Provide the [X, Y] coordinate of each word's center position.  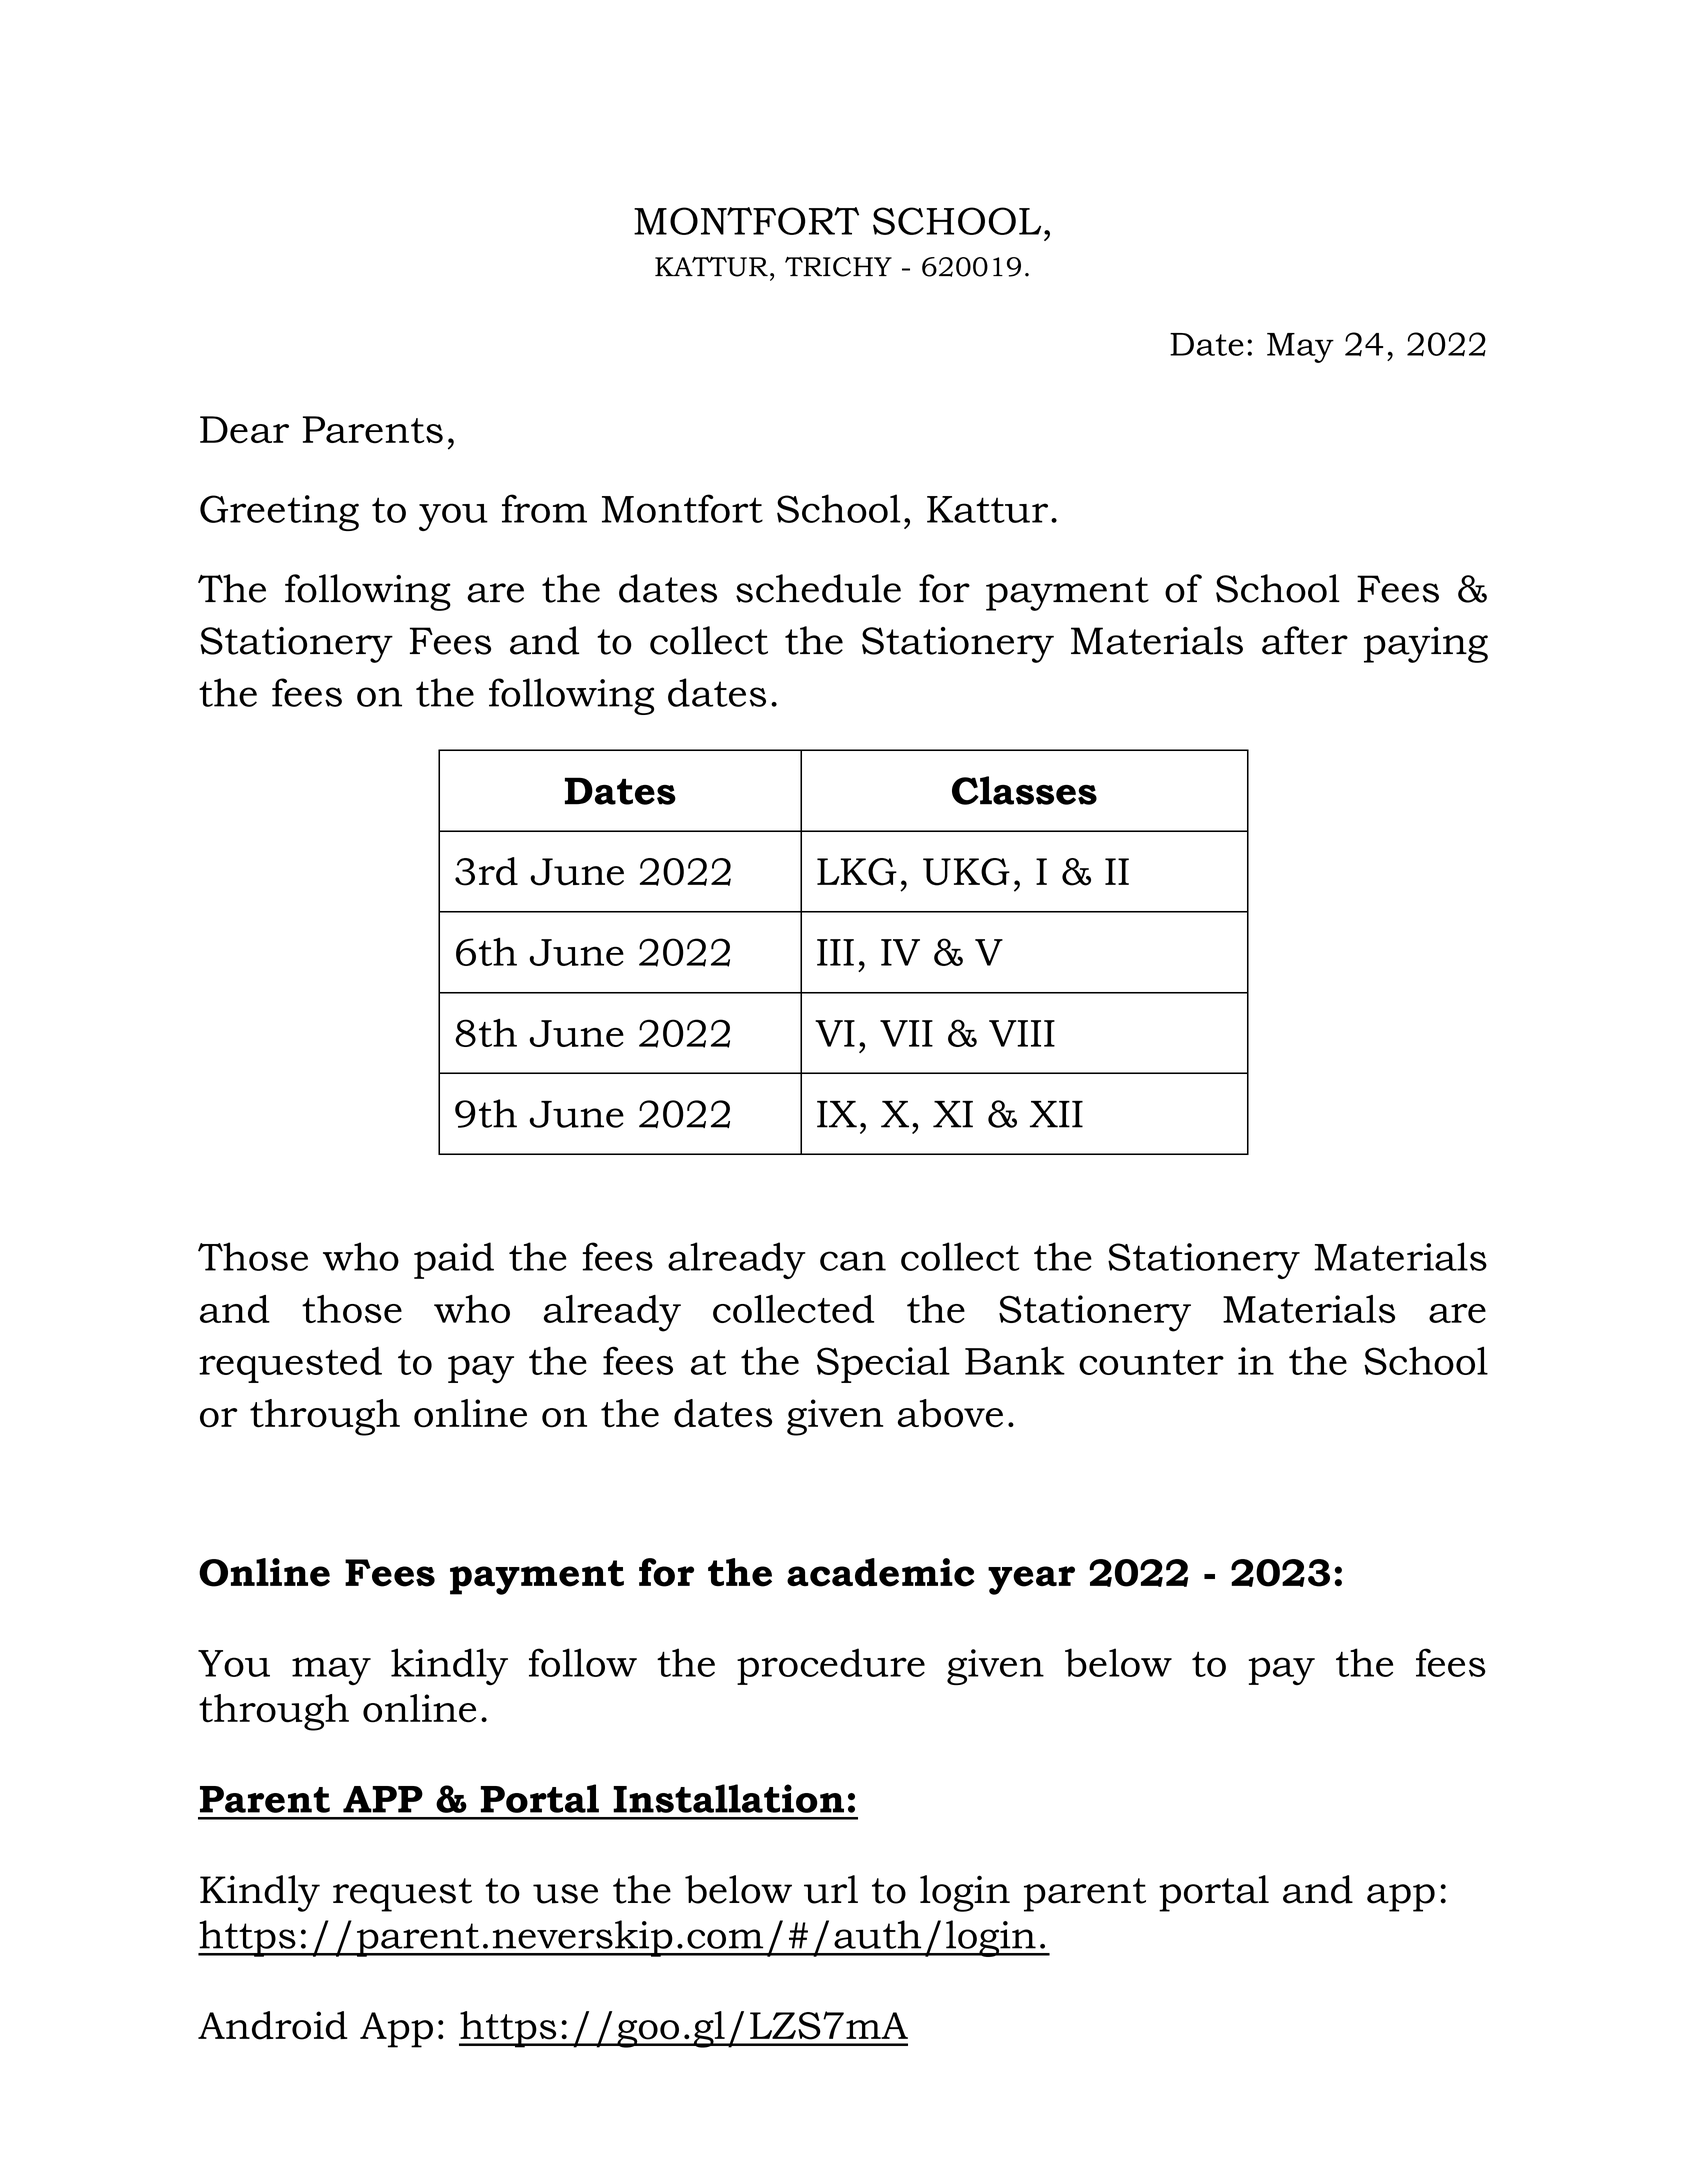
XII [1056, 1114]
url [831, 1889]
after [1305, 640]
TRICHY [838, 266]
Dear [244, 430]
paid [454, 1260]
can [853, 1261]
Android [273, 2025]
